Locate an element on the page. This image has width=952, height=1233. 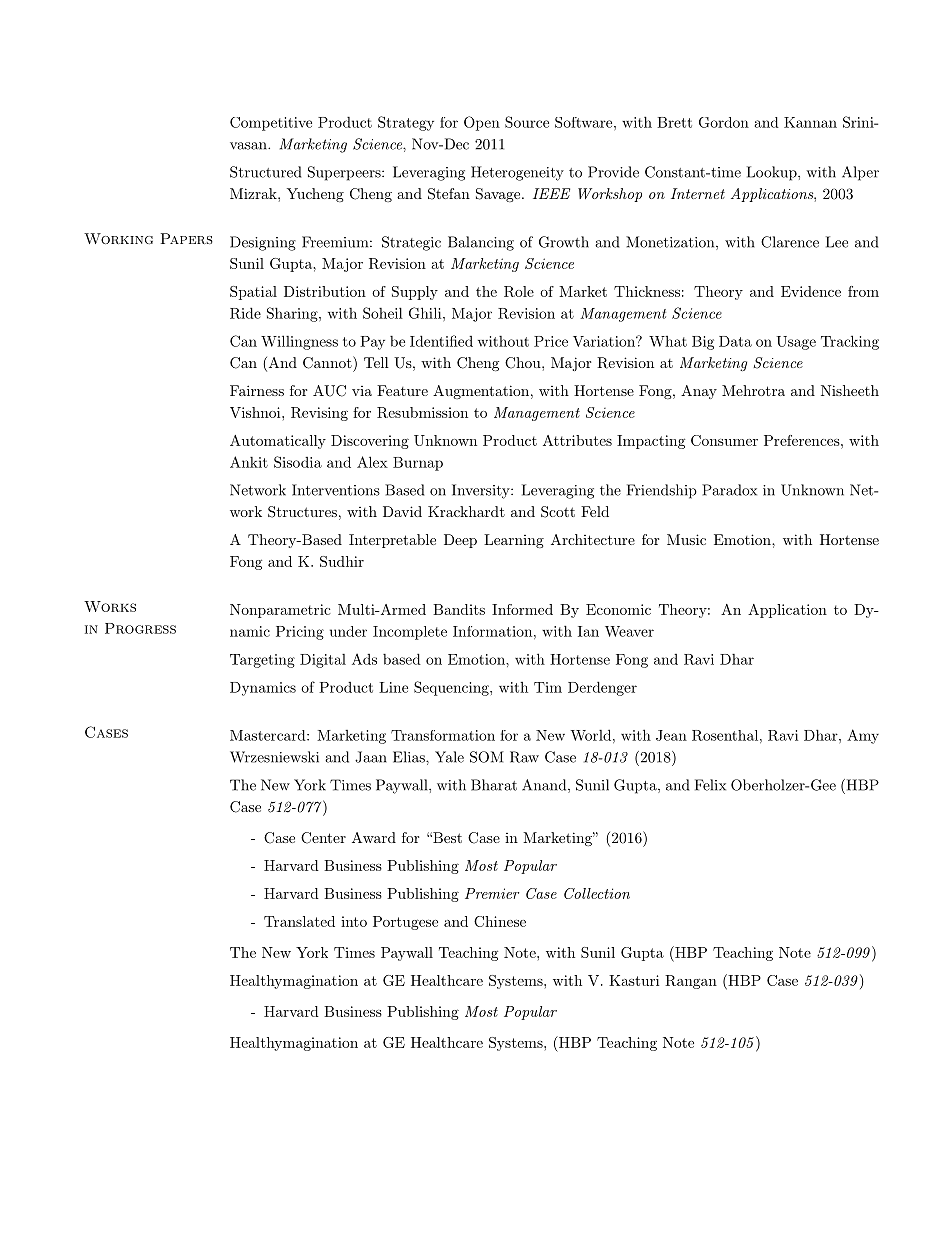
Preferences is located at coordinates (802, 440).
